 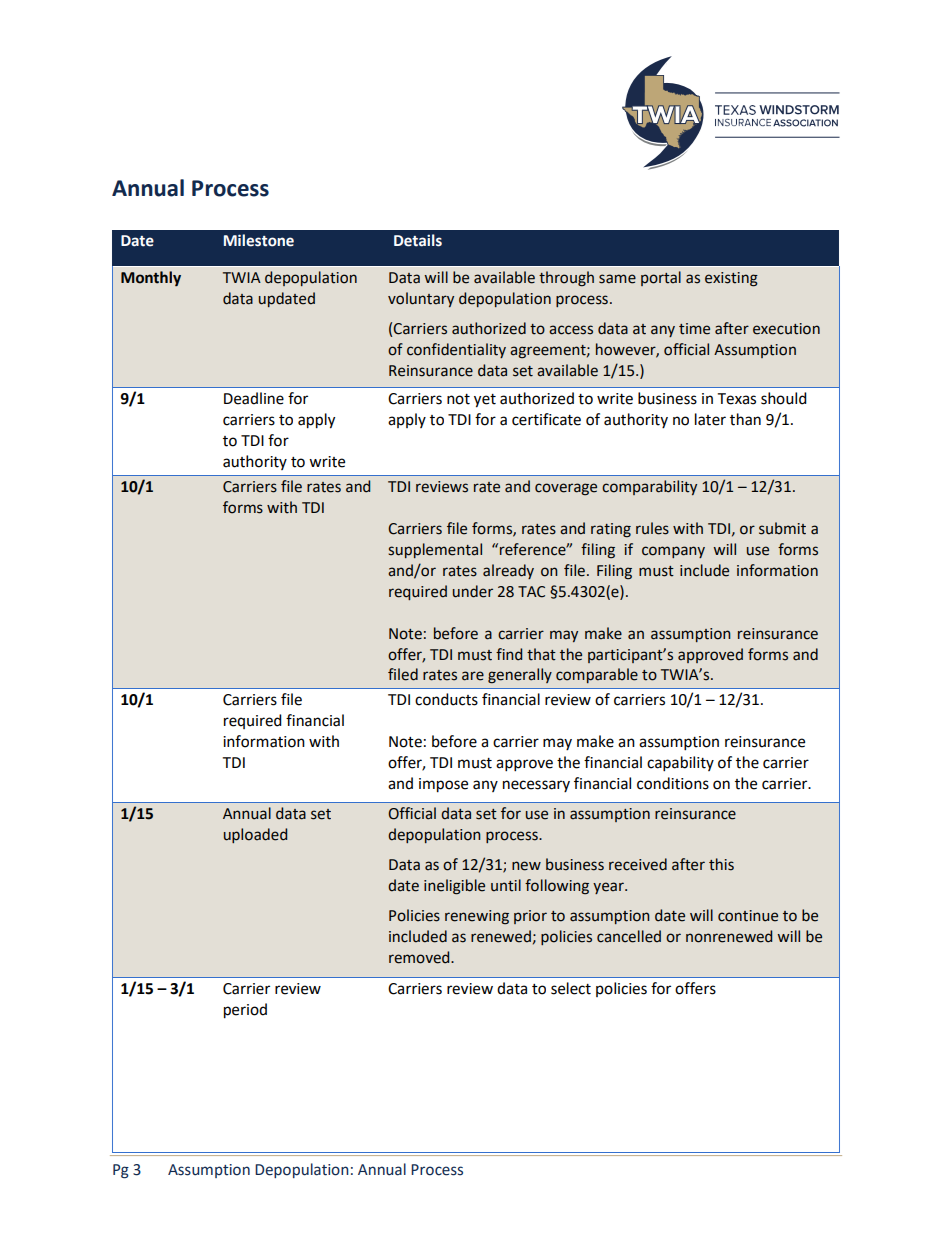 What do you see at coordinates (508, 571) in the screenshot?
I see `already` at bounding box center [508, 571].
